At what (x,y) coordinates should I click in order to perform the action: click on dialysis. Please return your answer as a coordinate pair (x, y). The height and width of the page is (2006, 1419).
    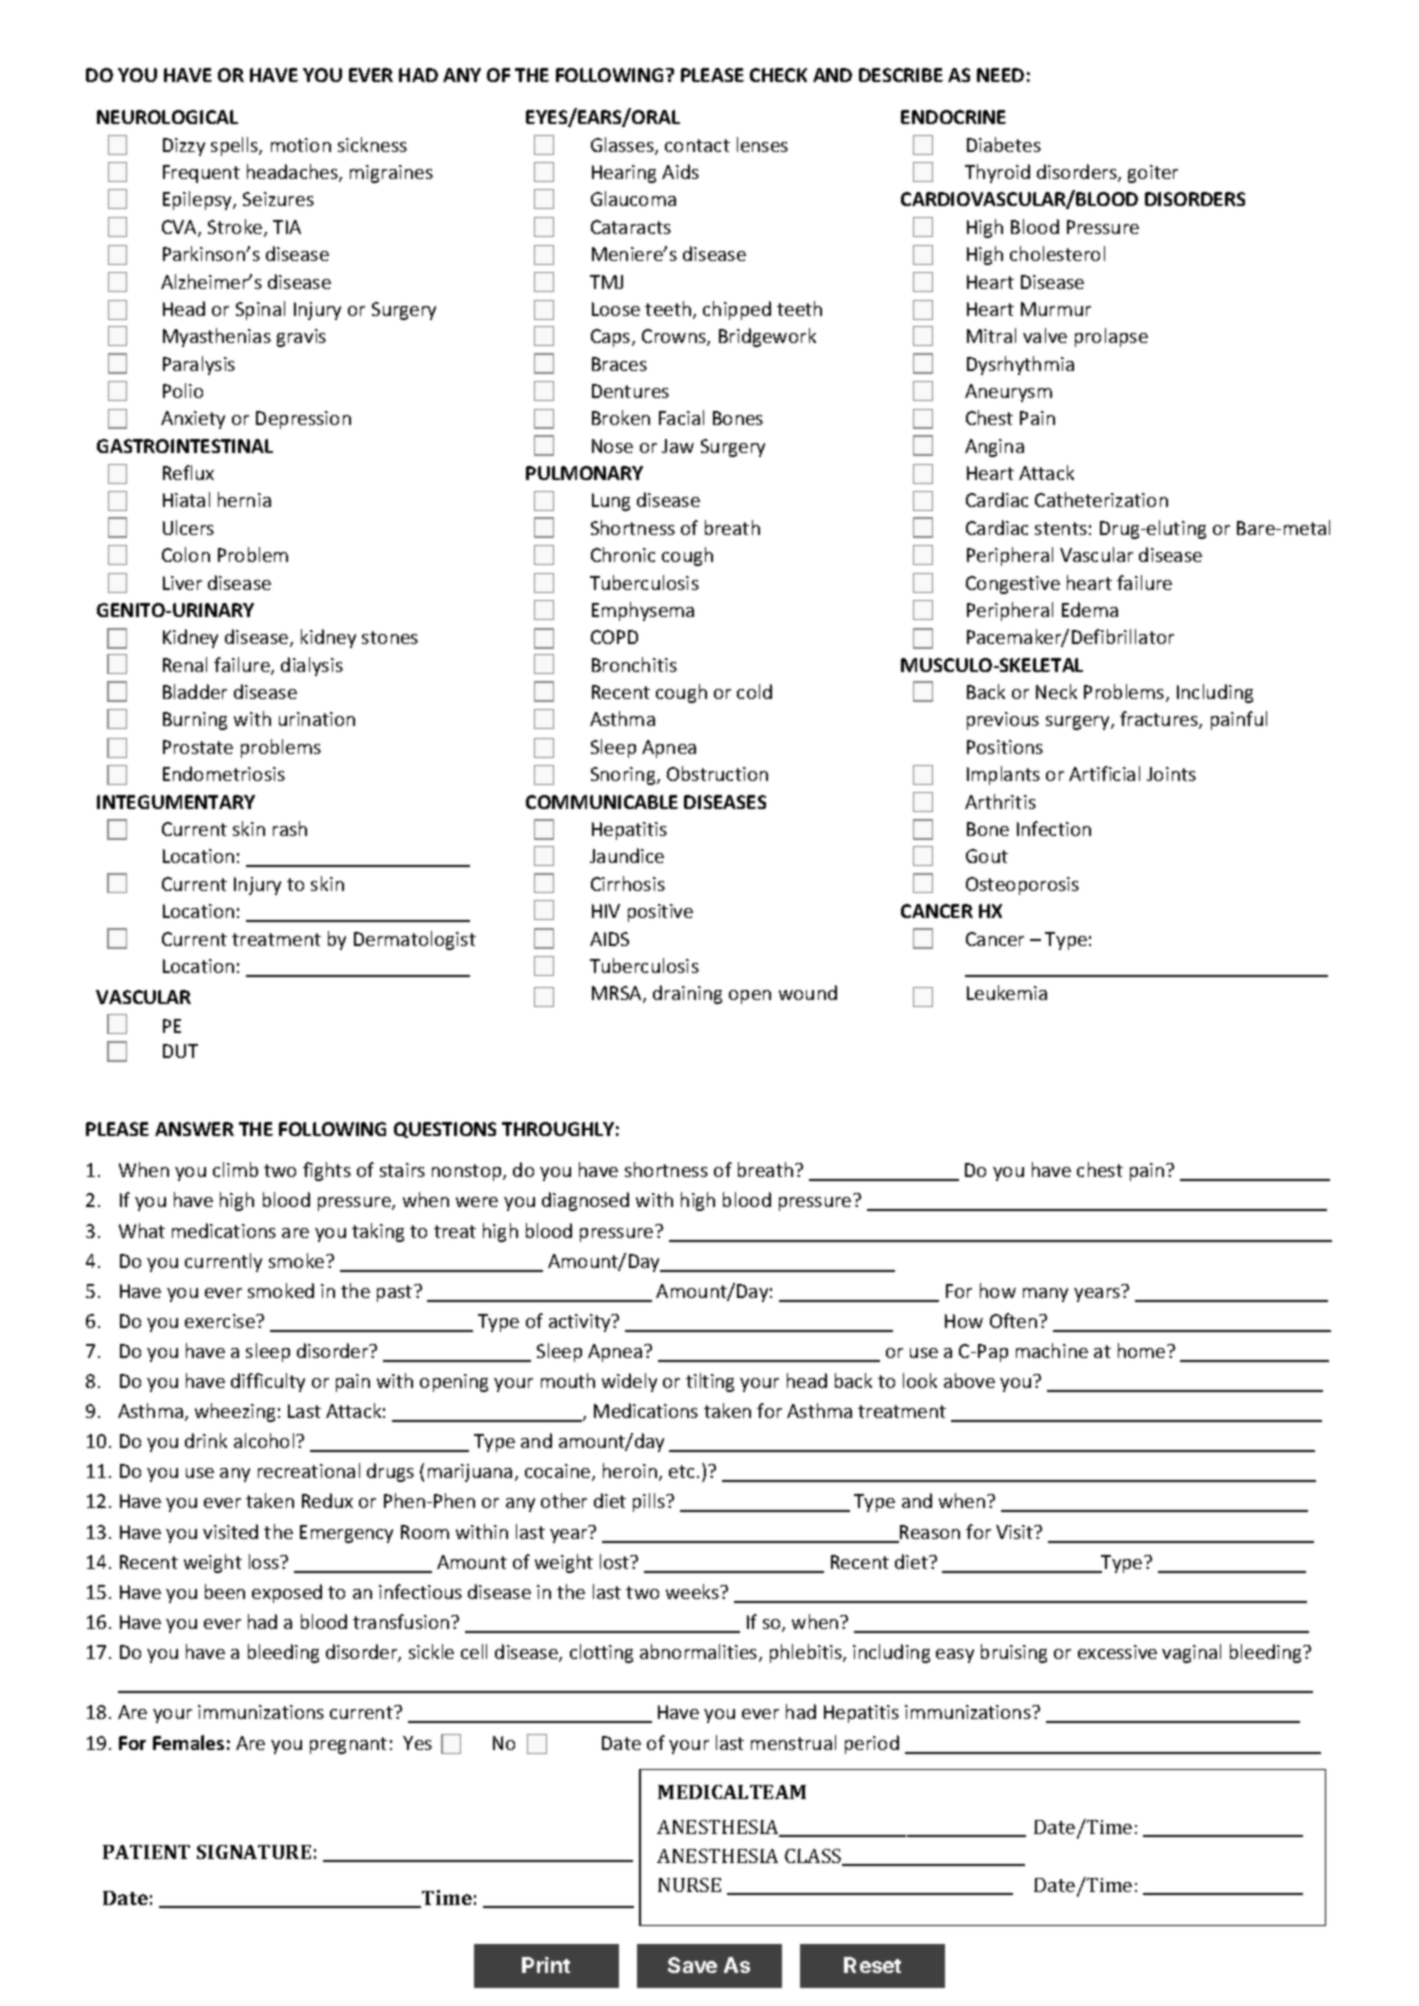
    Looking at the image, I should click on (312, 666).
